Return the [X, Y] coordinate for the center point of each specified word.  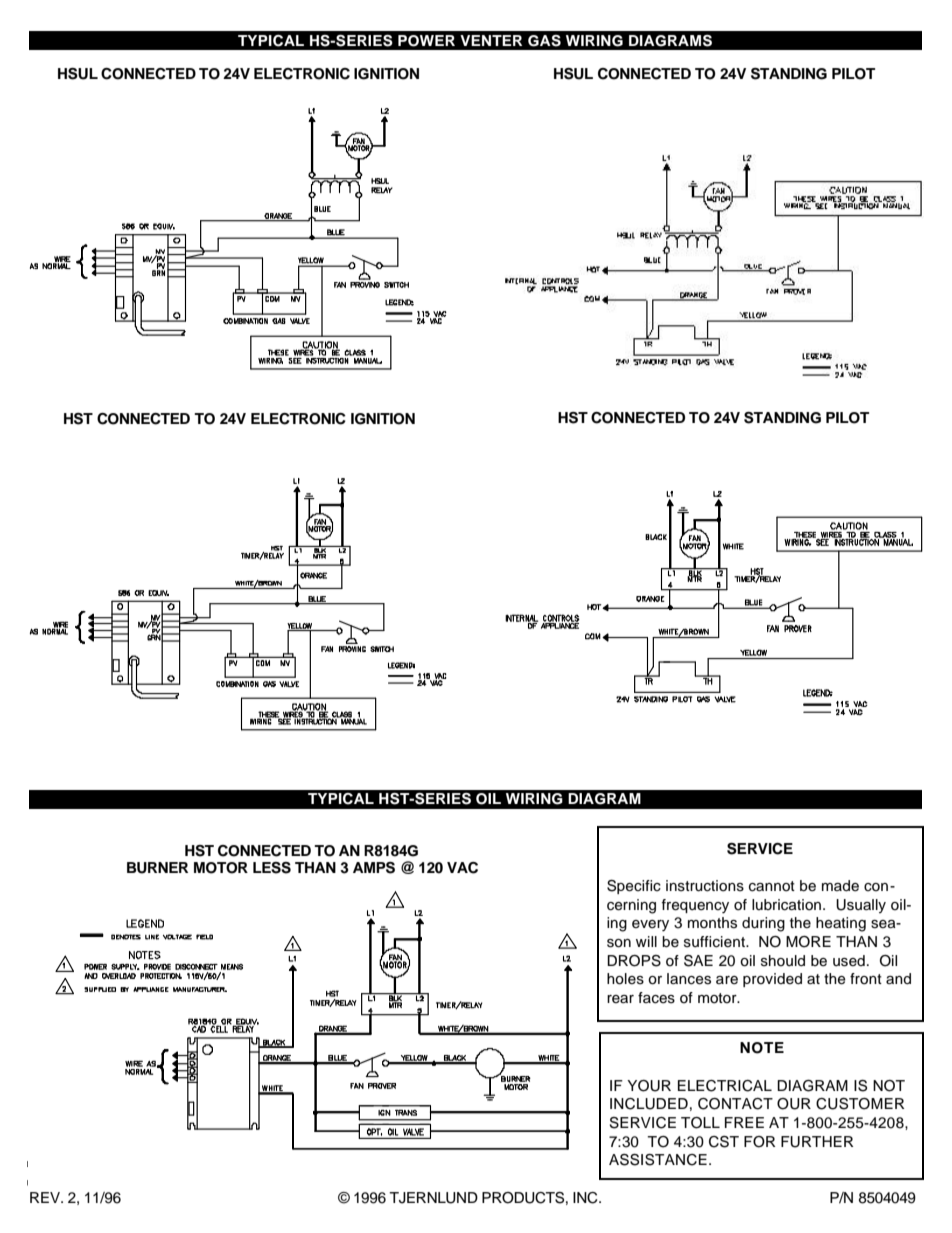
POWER [426, 41]
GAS [544, 41]
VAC [462, 868]
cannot [772, 886]
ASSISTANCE [658, 1160]
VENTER [491, 40]
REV [46, 1197]
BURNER [157, 868]
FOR [759, 1142]
